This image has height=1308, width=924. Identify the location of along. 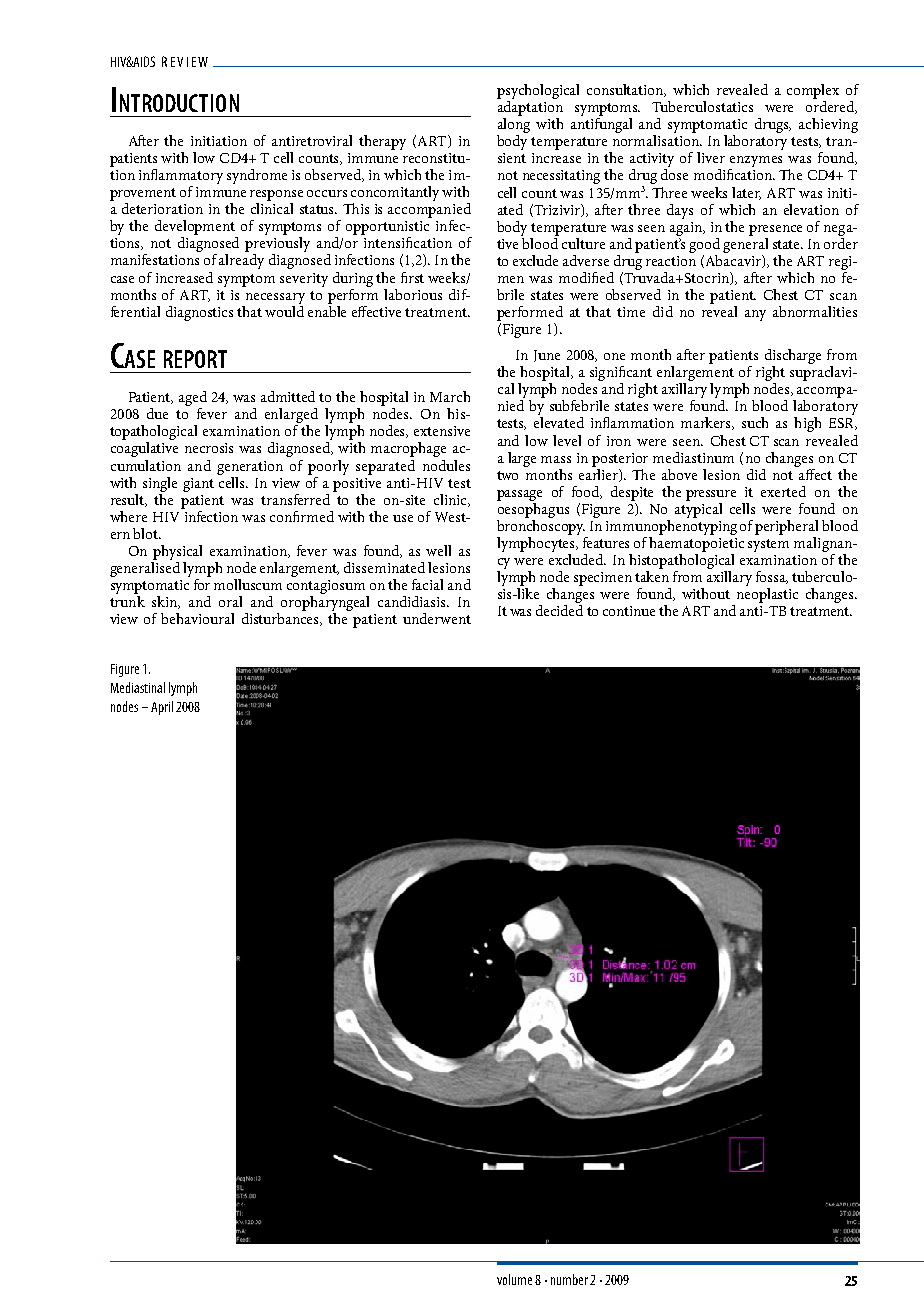
(513, 127).
